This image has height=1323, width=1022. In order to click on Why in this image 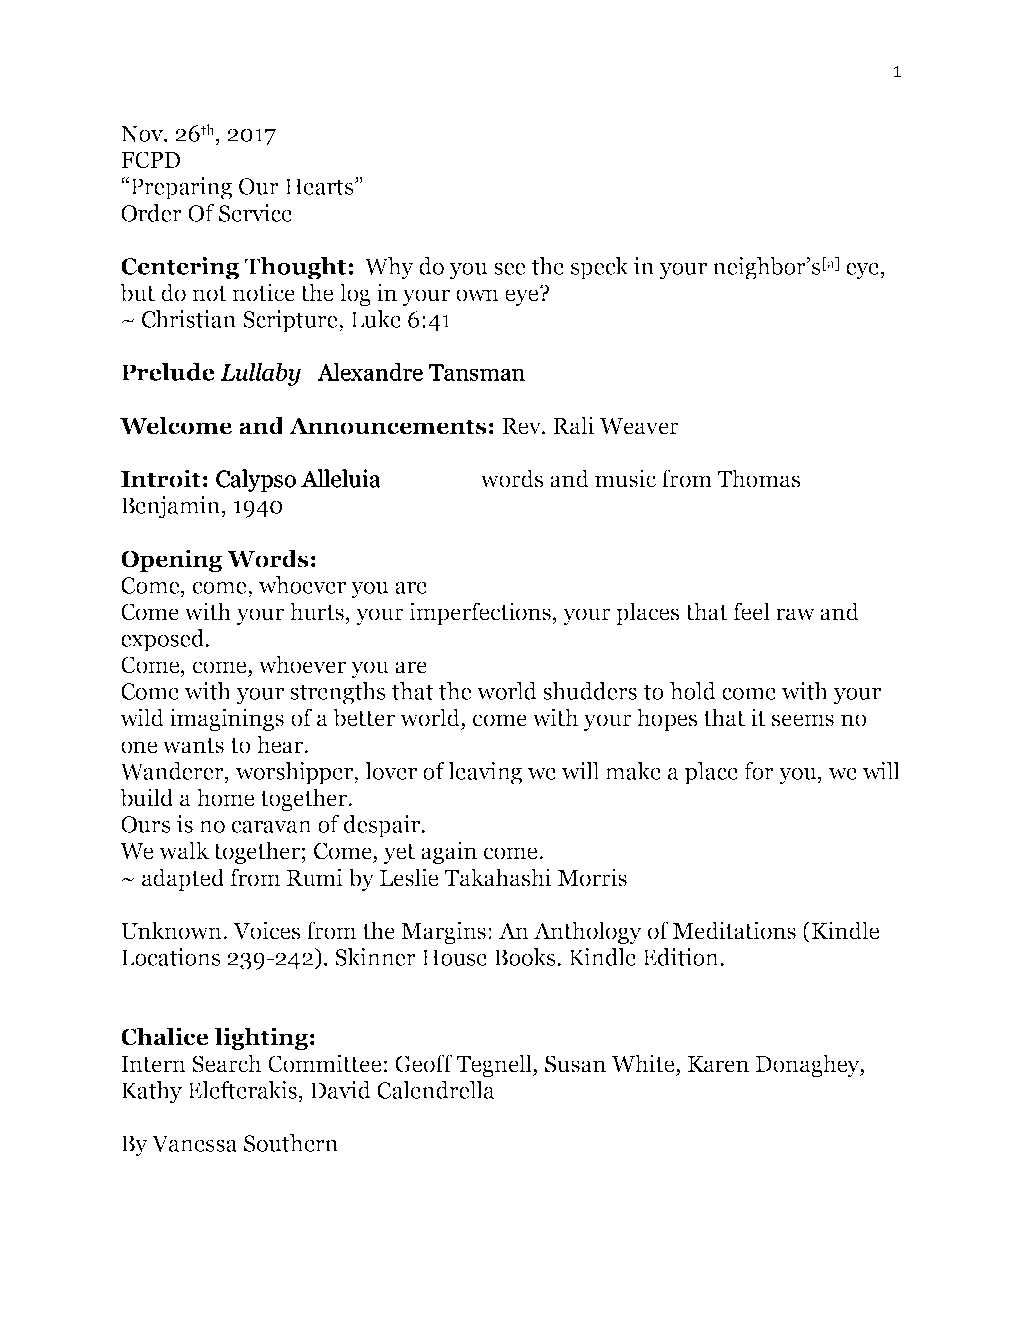, I will do `click(389, 268)`.
